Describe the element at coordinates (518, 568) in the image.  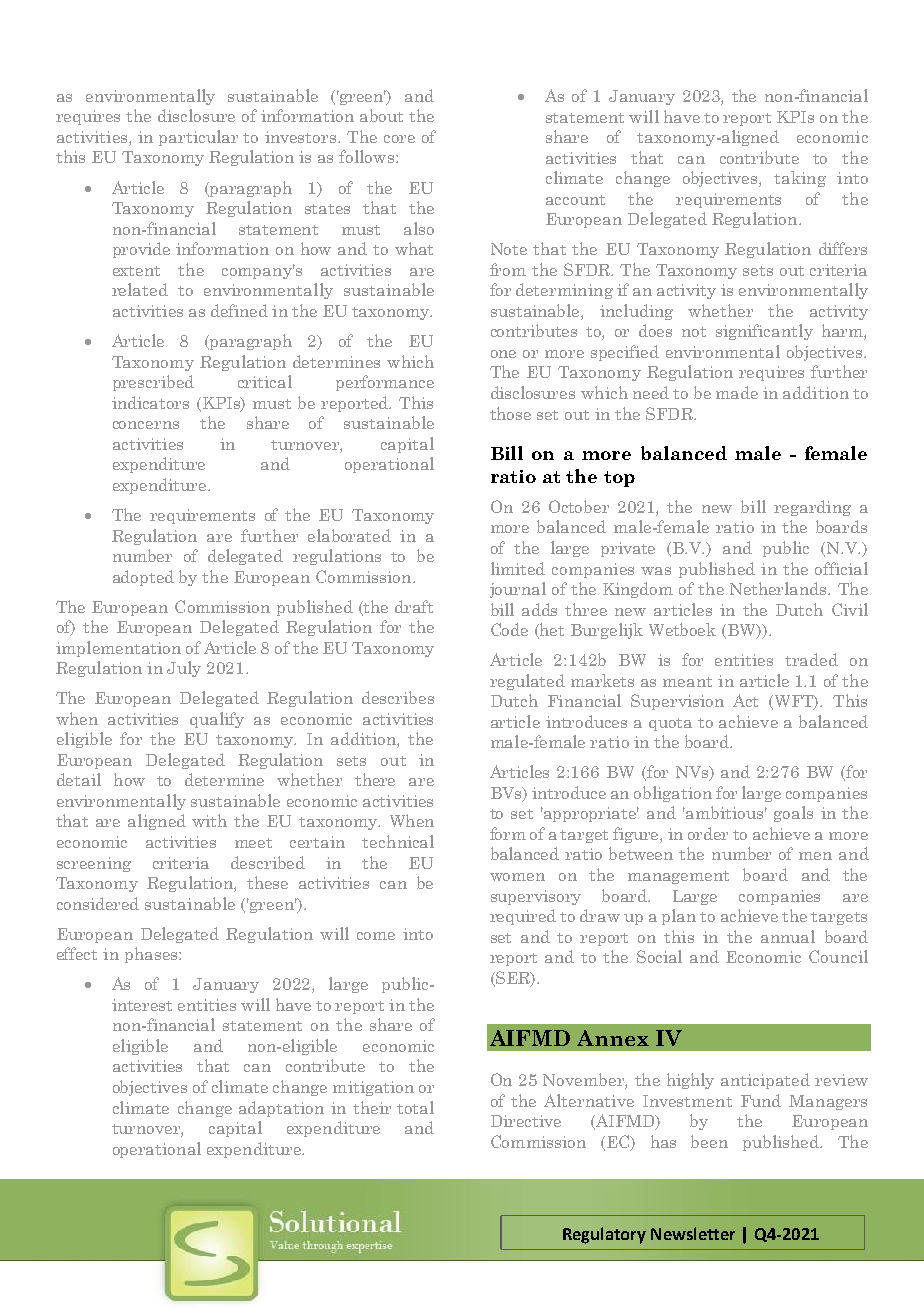
I see `limited` at that location.
